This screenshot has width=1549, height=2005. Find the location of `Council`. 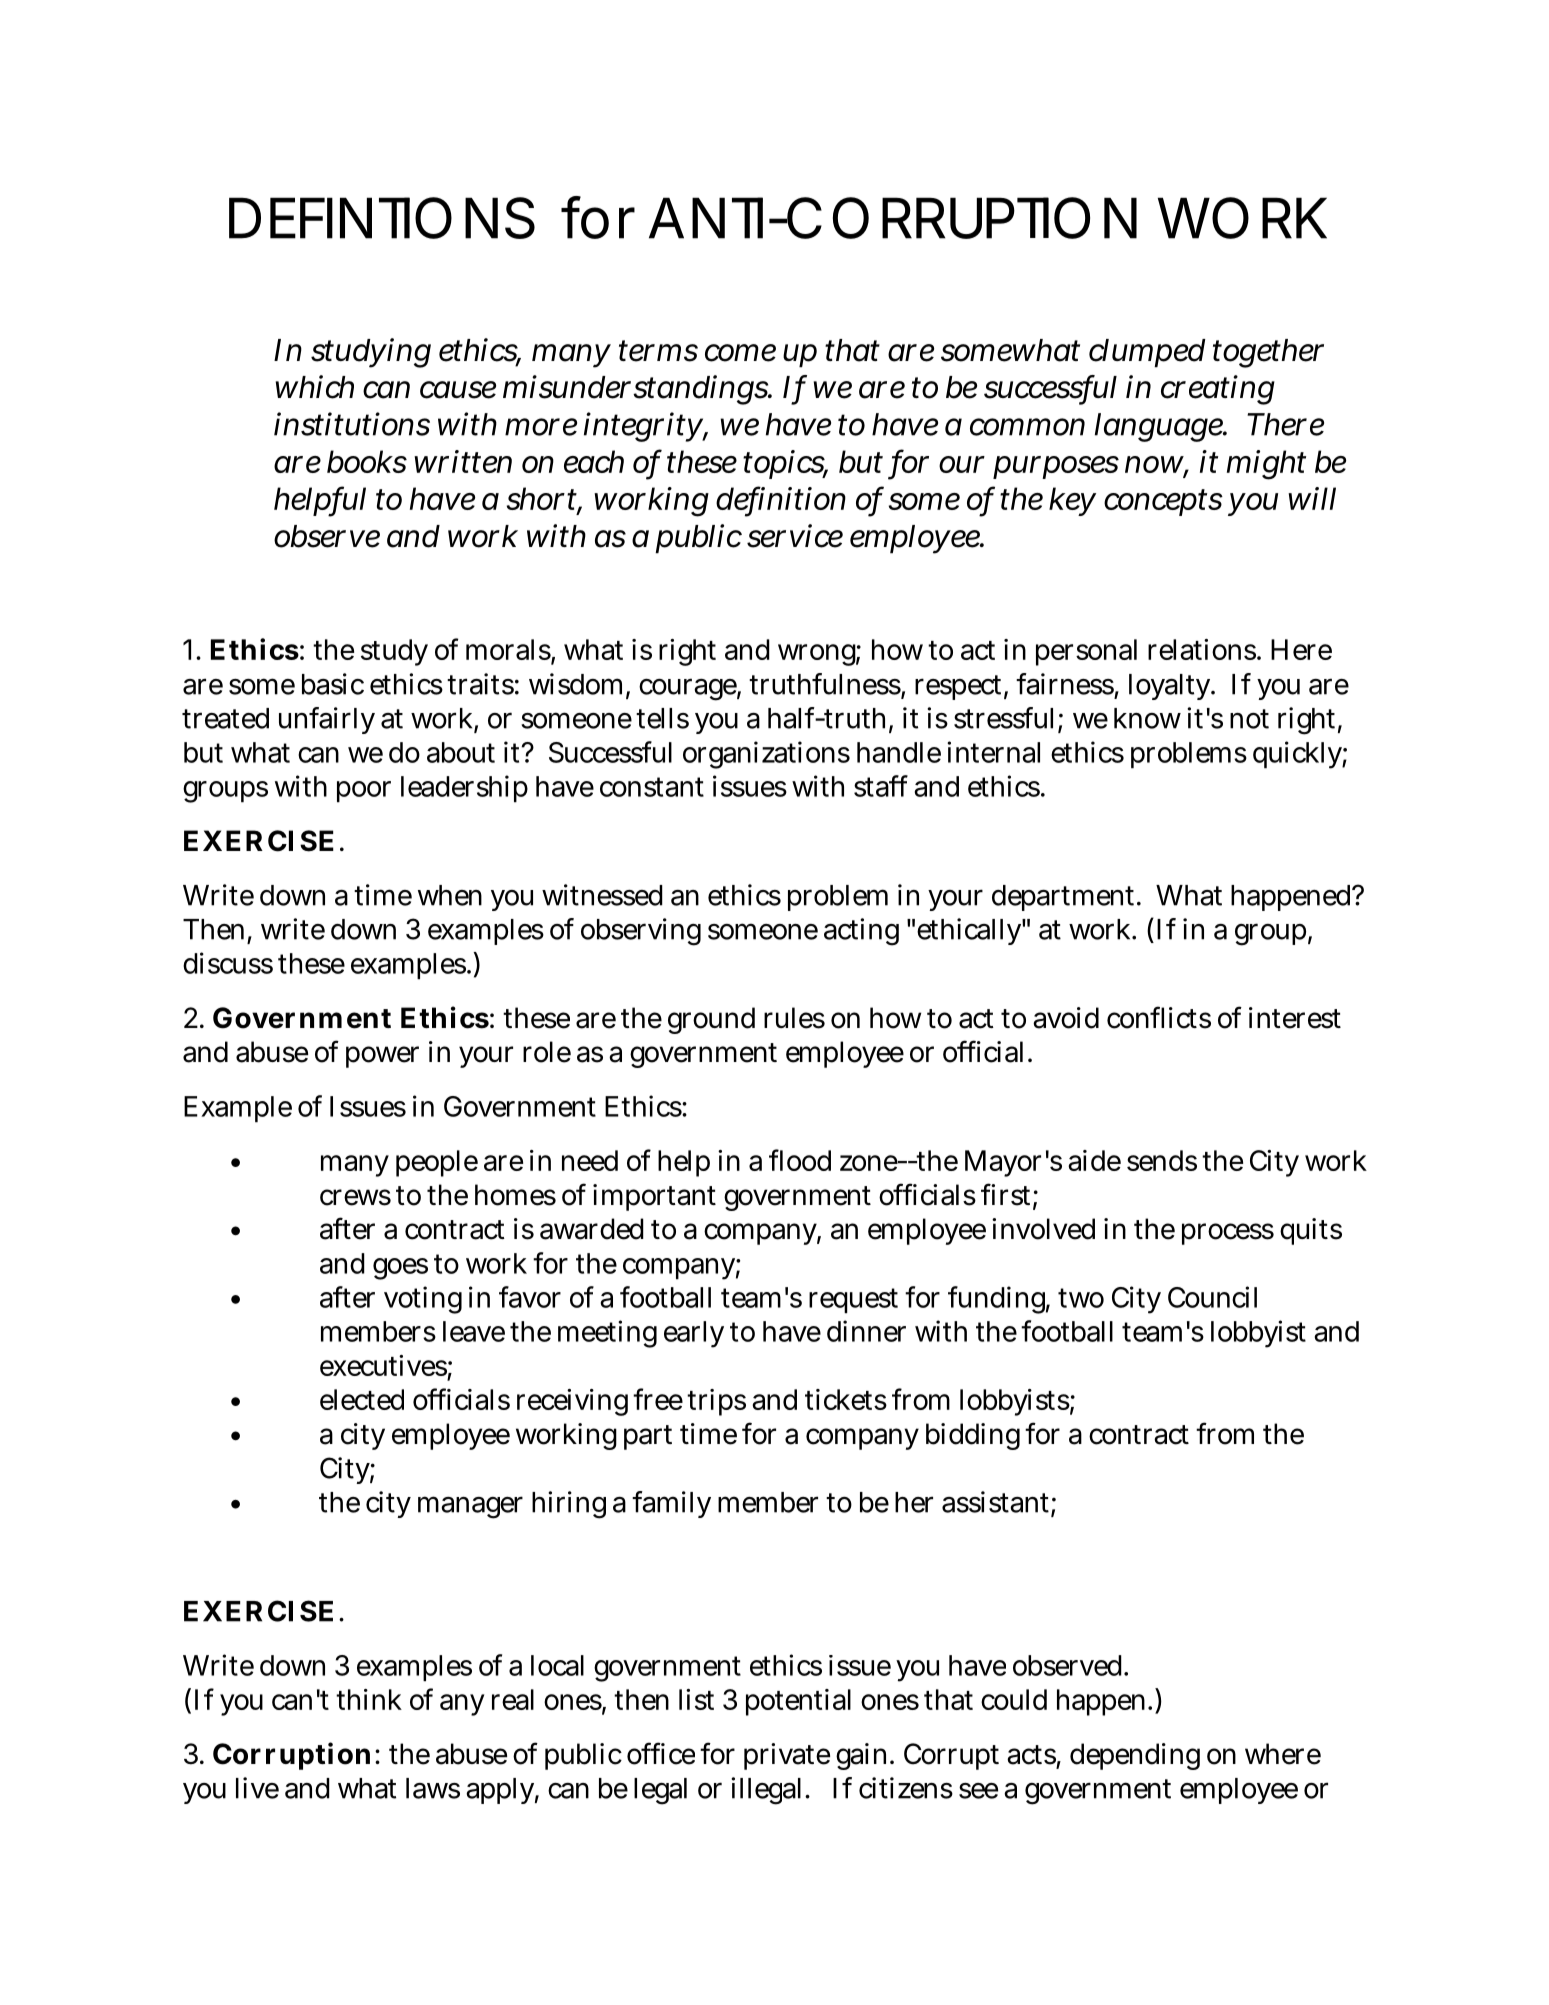

Council is located at coordinates (1212, 1297).
